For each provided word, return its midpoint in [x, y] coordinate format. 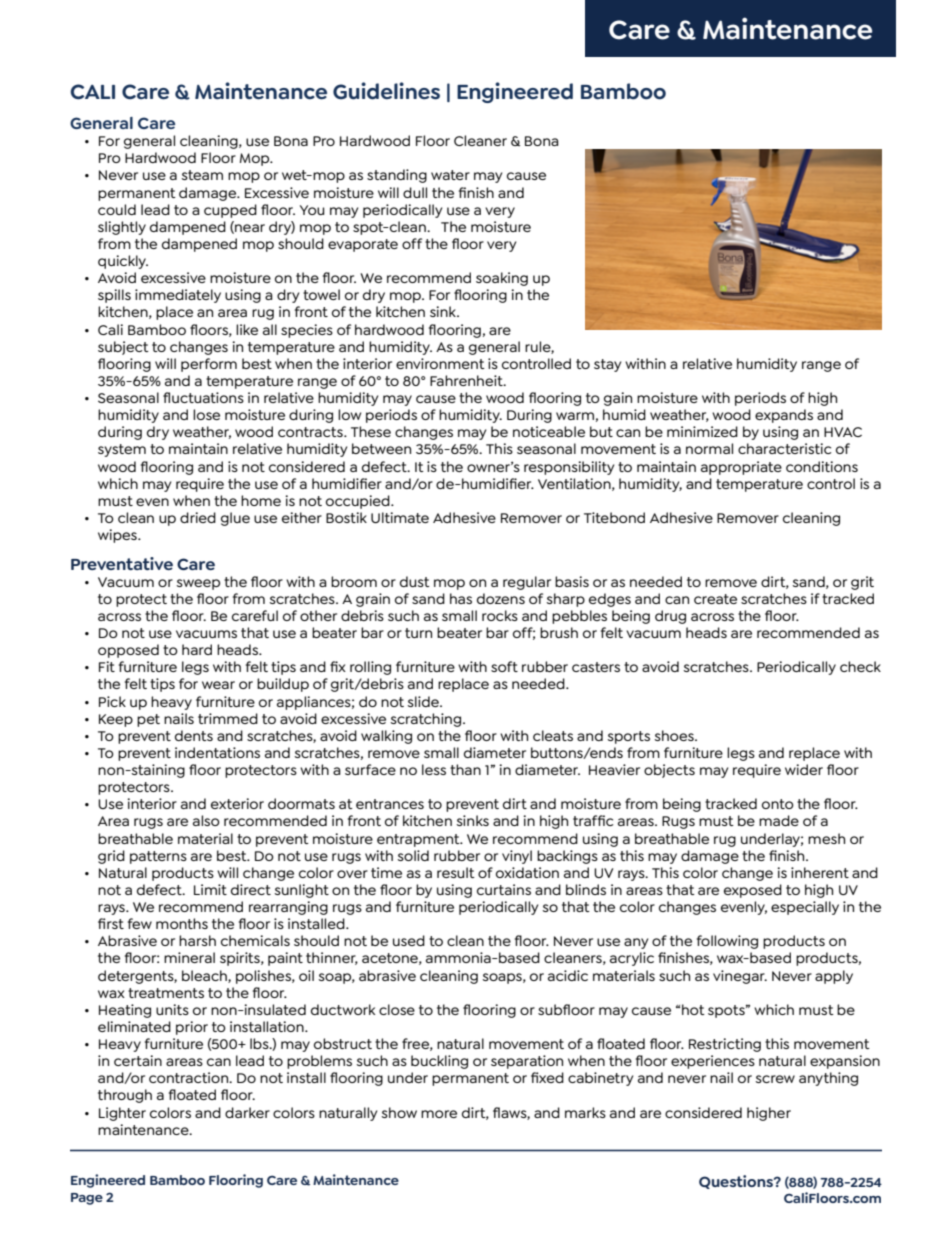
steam [202, 175]
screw [775, 1079]
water [450, 175]
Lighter [122, 1114]
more [439, 1114]
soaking [502, 279]
